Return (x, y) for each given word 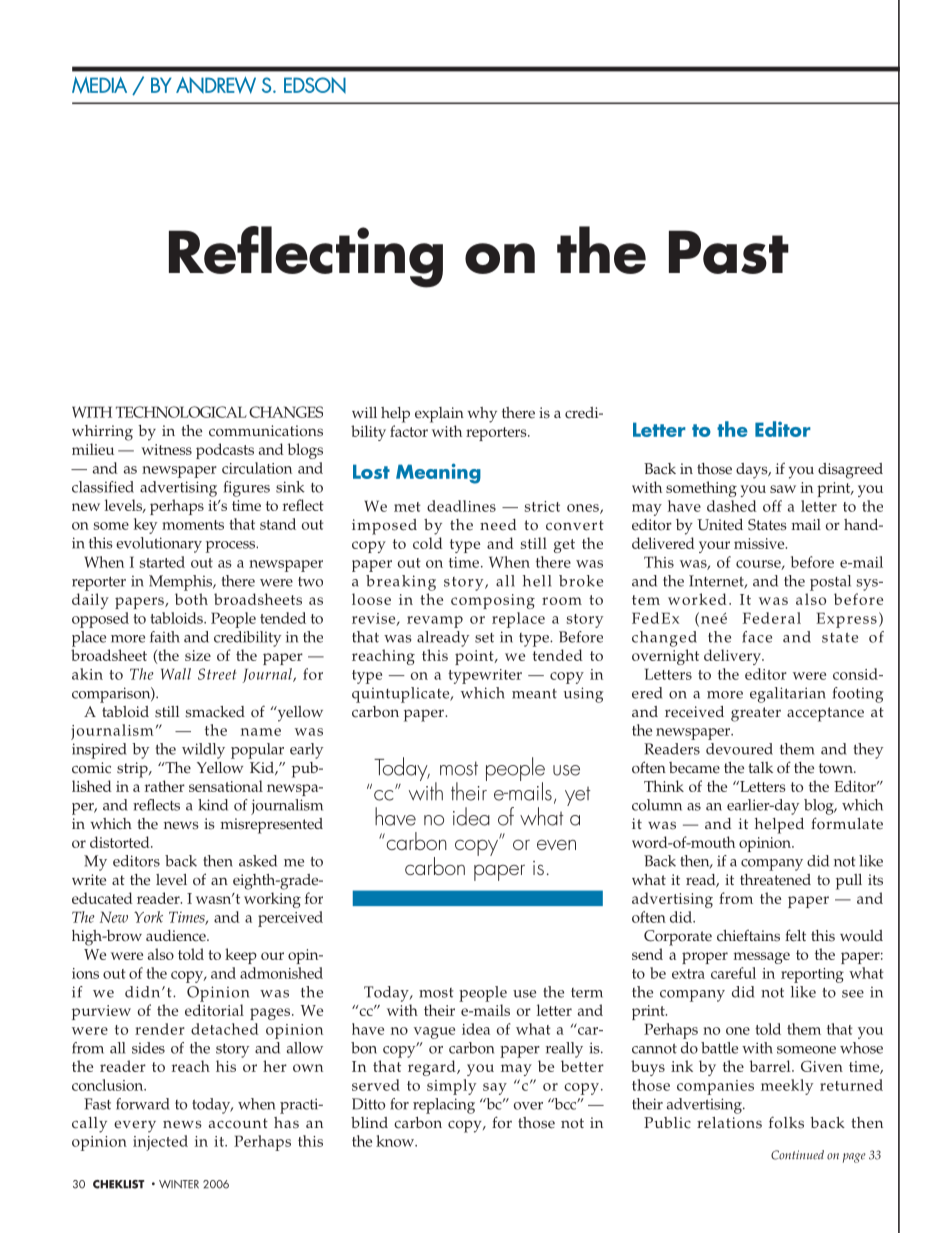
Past (729, 252)
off (772, 506)
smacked (215, 712)
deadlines (461, 506)
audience (177, 936)
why (482, 415)
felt (795, 935)
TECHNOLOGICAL (181, 412)
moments (193, 525)
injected (160, 1143)
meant (534, 694)
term (587, 993)
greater (756, 714)
